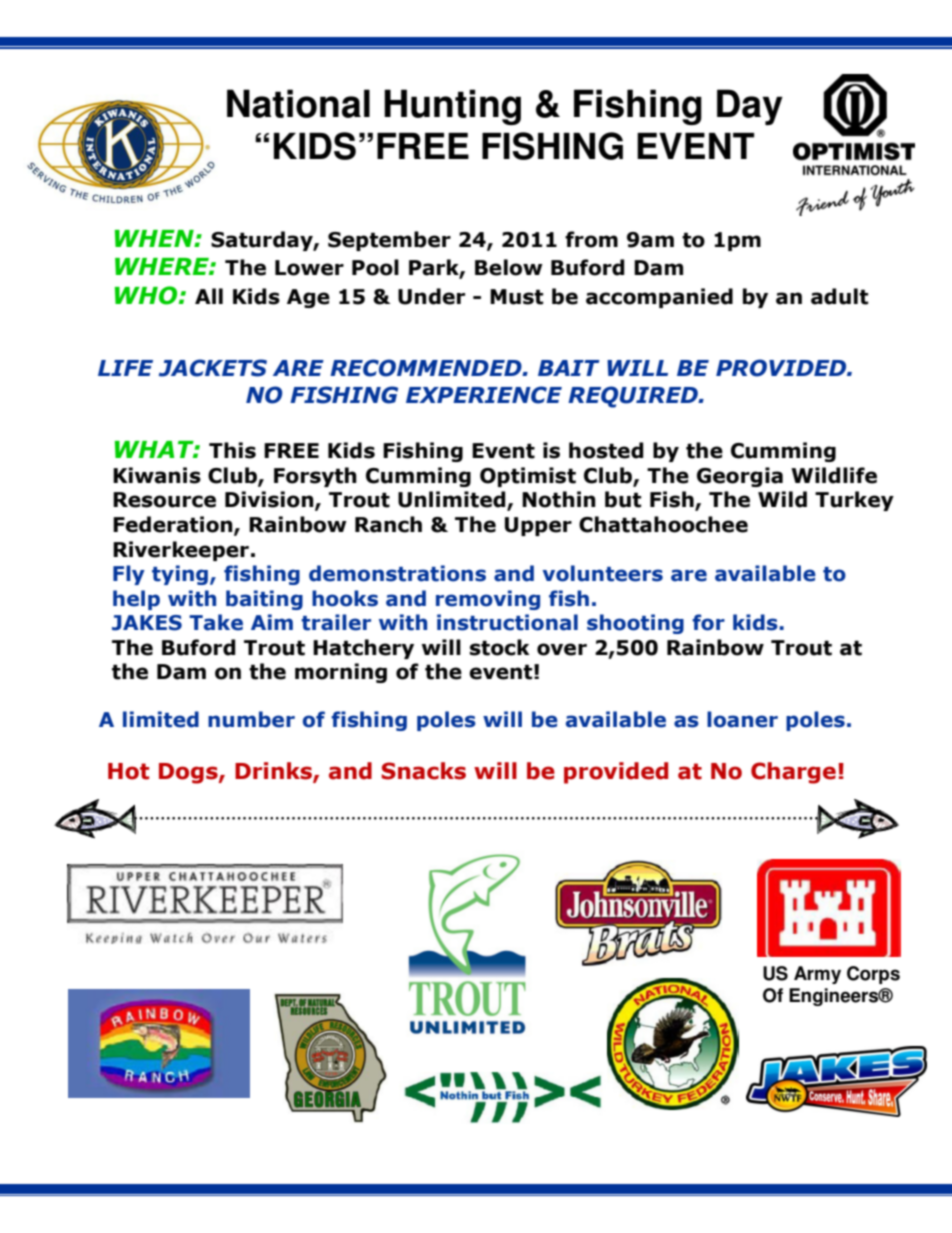 This image has height=1233, width=952. Describe the element at coordinates (298, 103) in the image. I see `National` at that location.
